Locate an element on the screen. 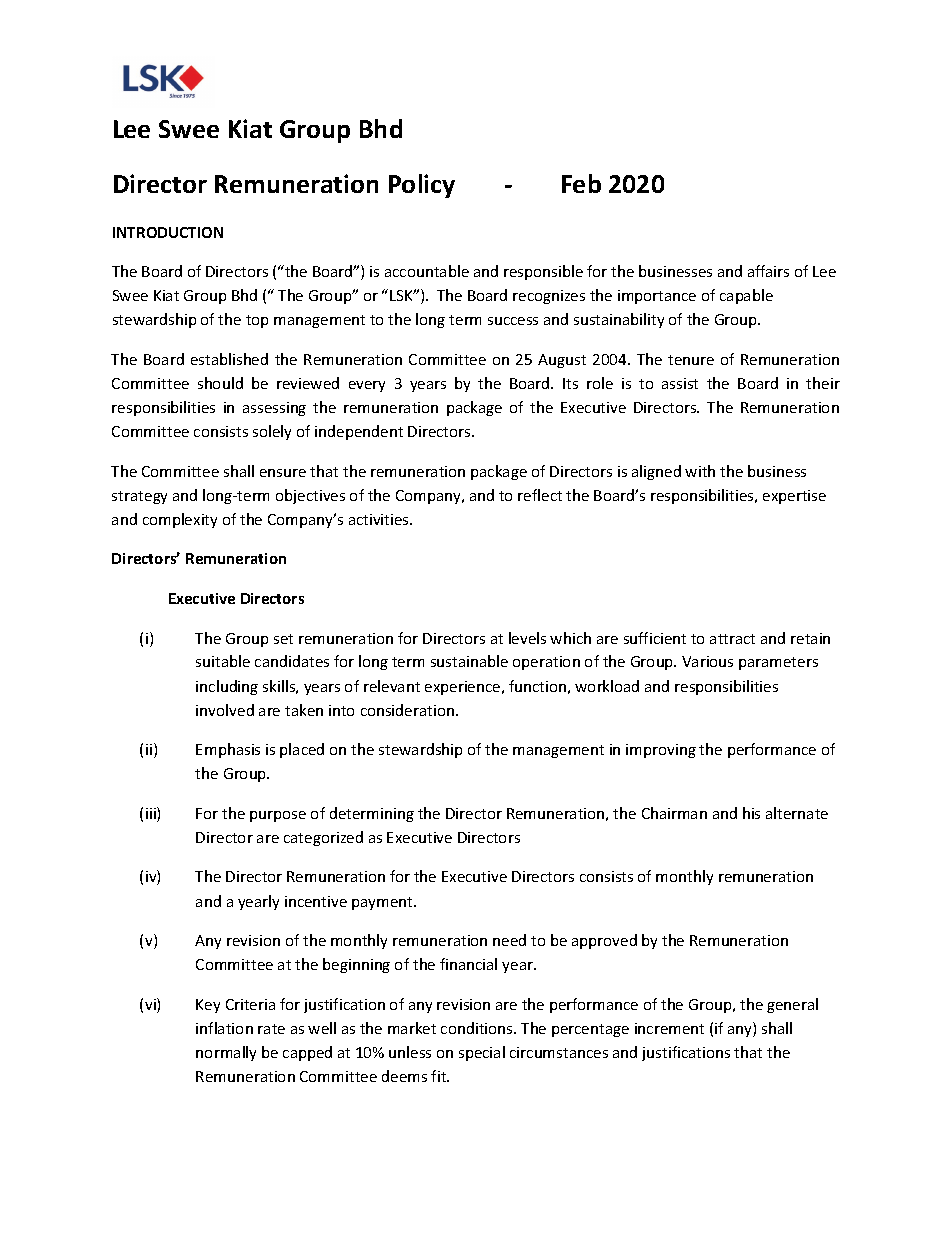 The image size is (952, 1233). affairs is located at coordinates (768, 271).
